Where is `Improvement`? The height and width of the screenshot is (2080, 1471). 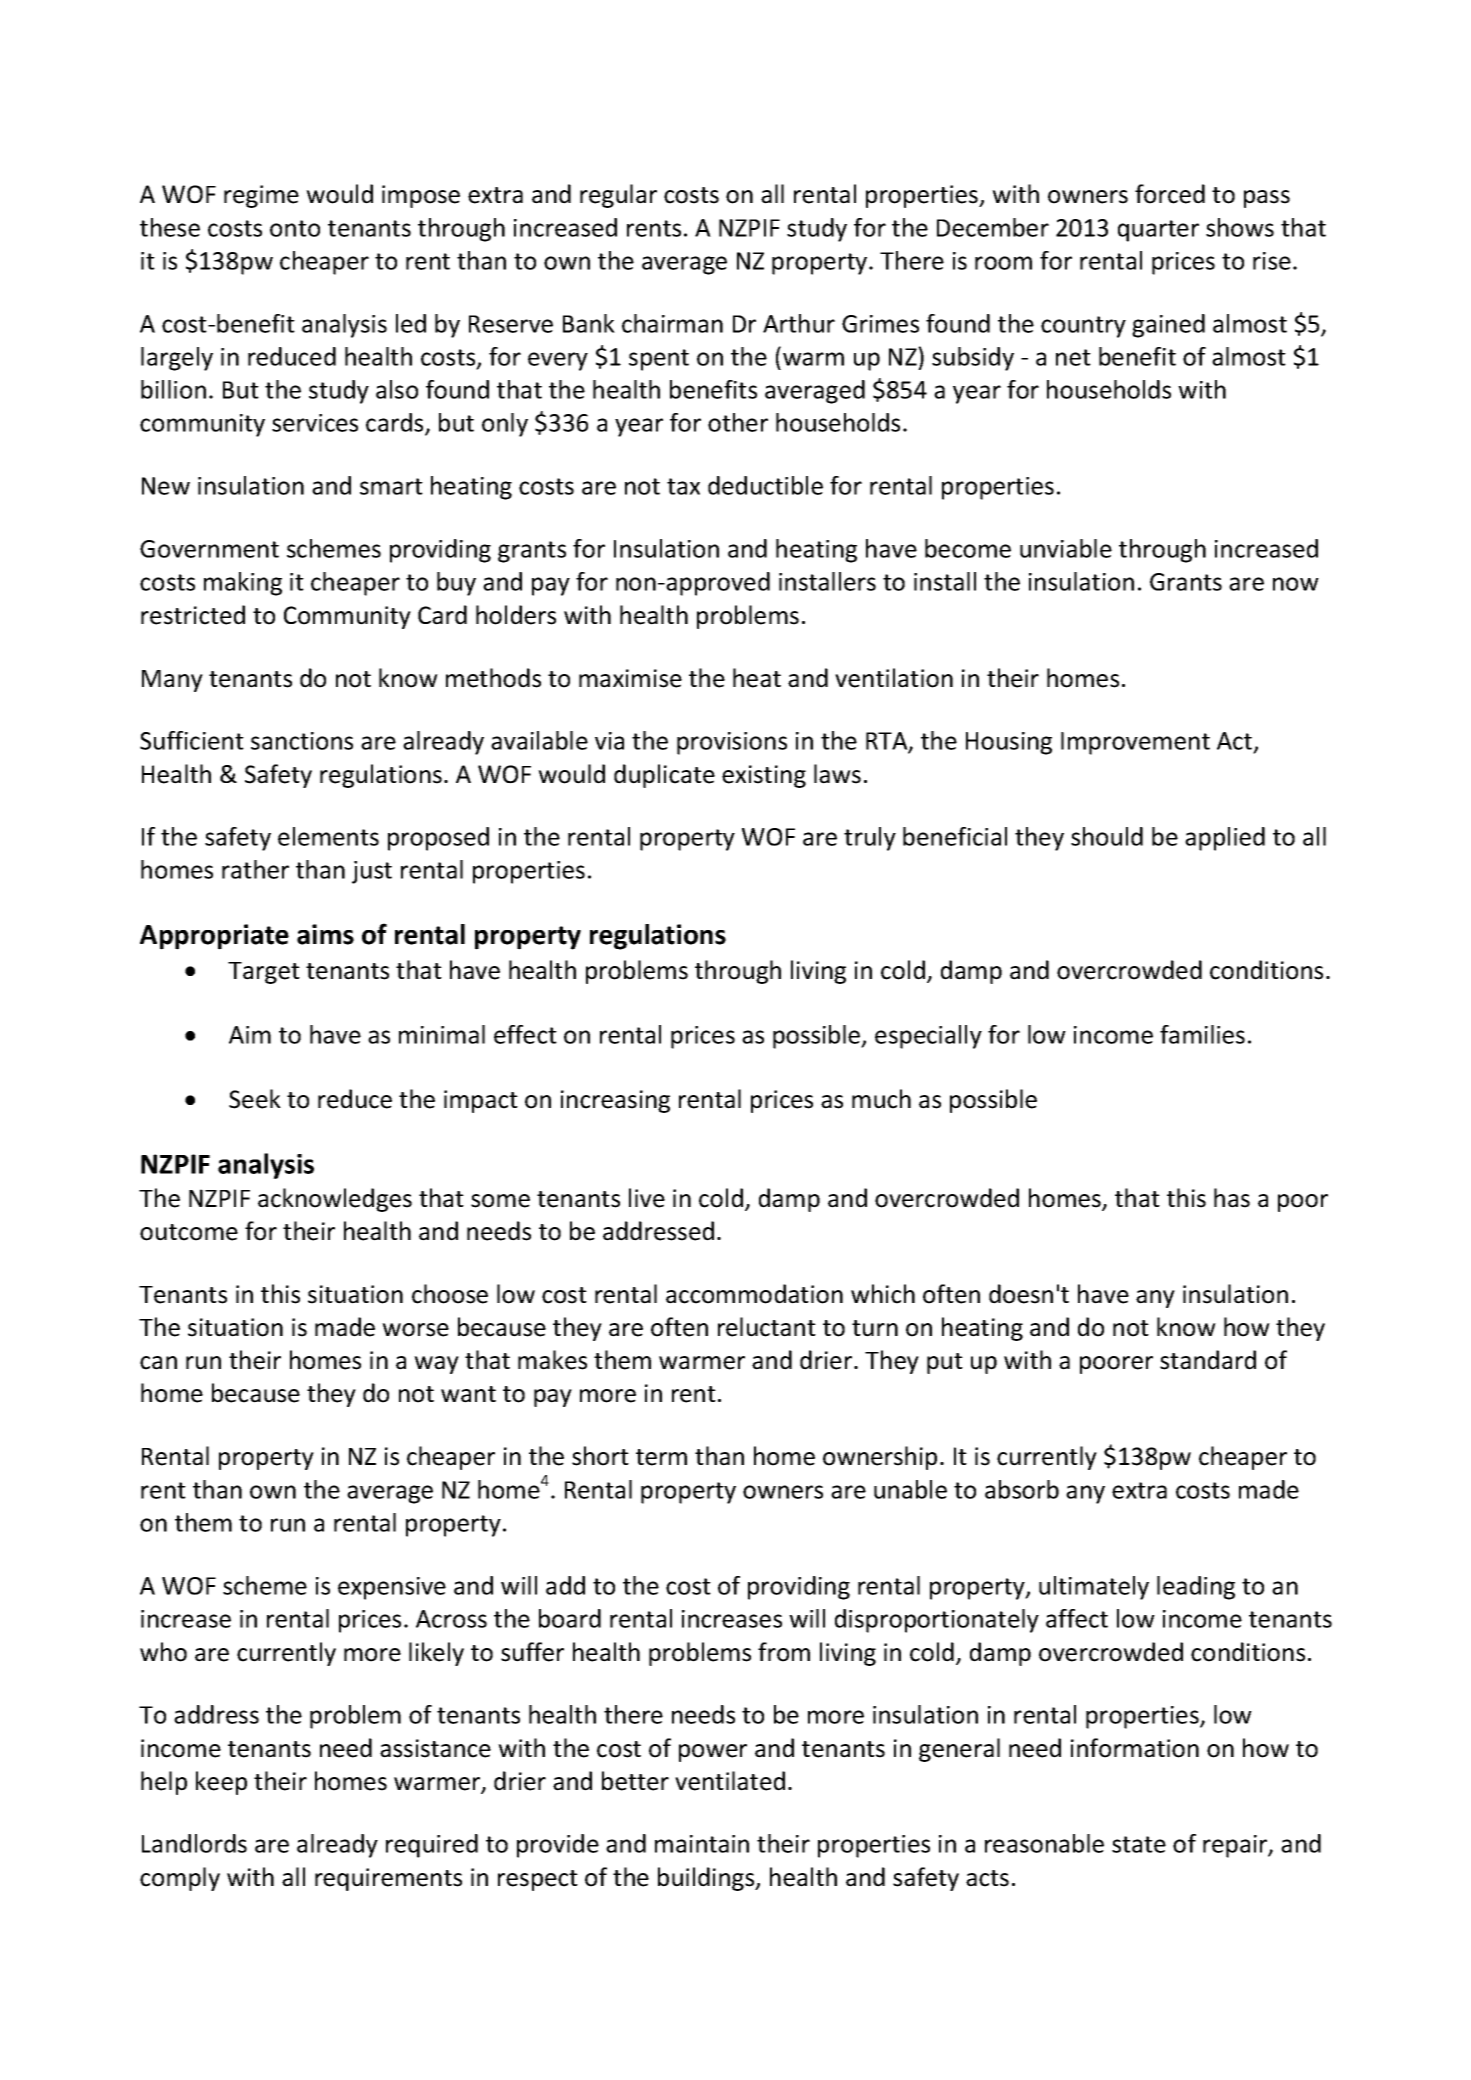
Improvement is located at coordinates (1135, 743).
